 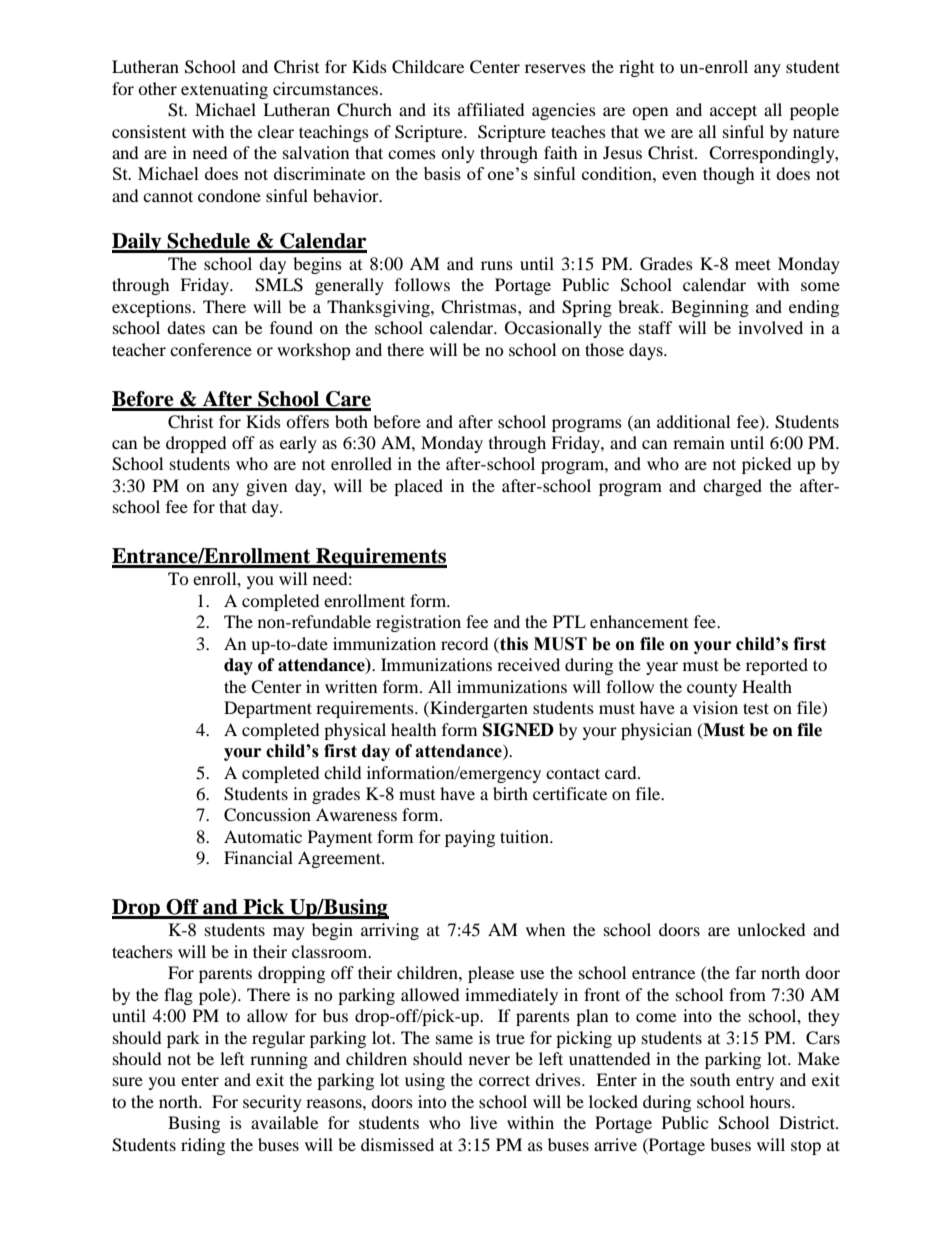 What do you see at coordinates (483, 1122) in the screenshot?
I see `live` at bounding box center [483, 1122].
